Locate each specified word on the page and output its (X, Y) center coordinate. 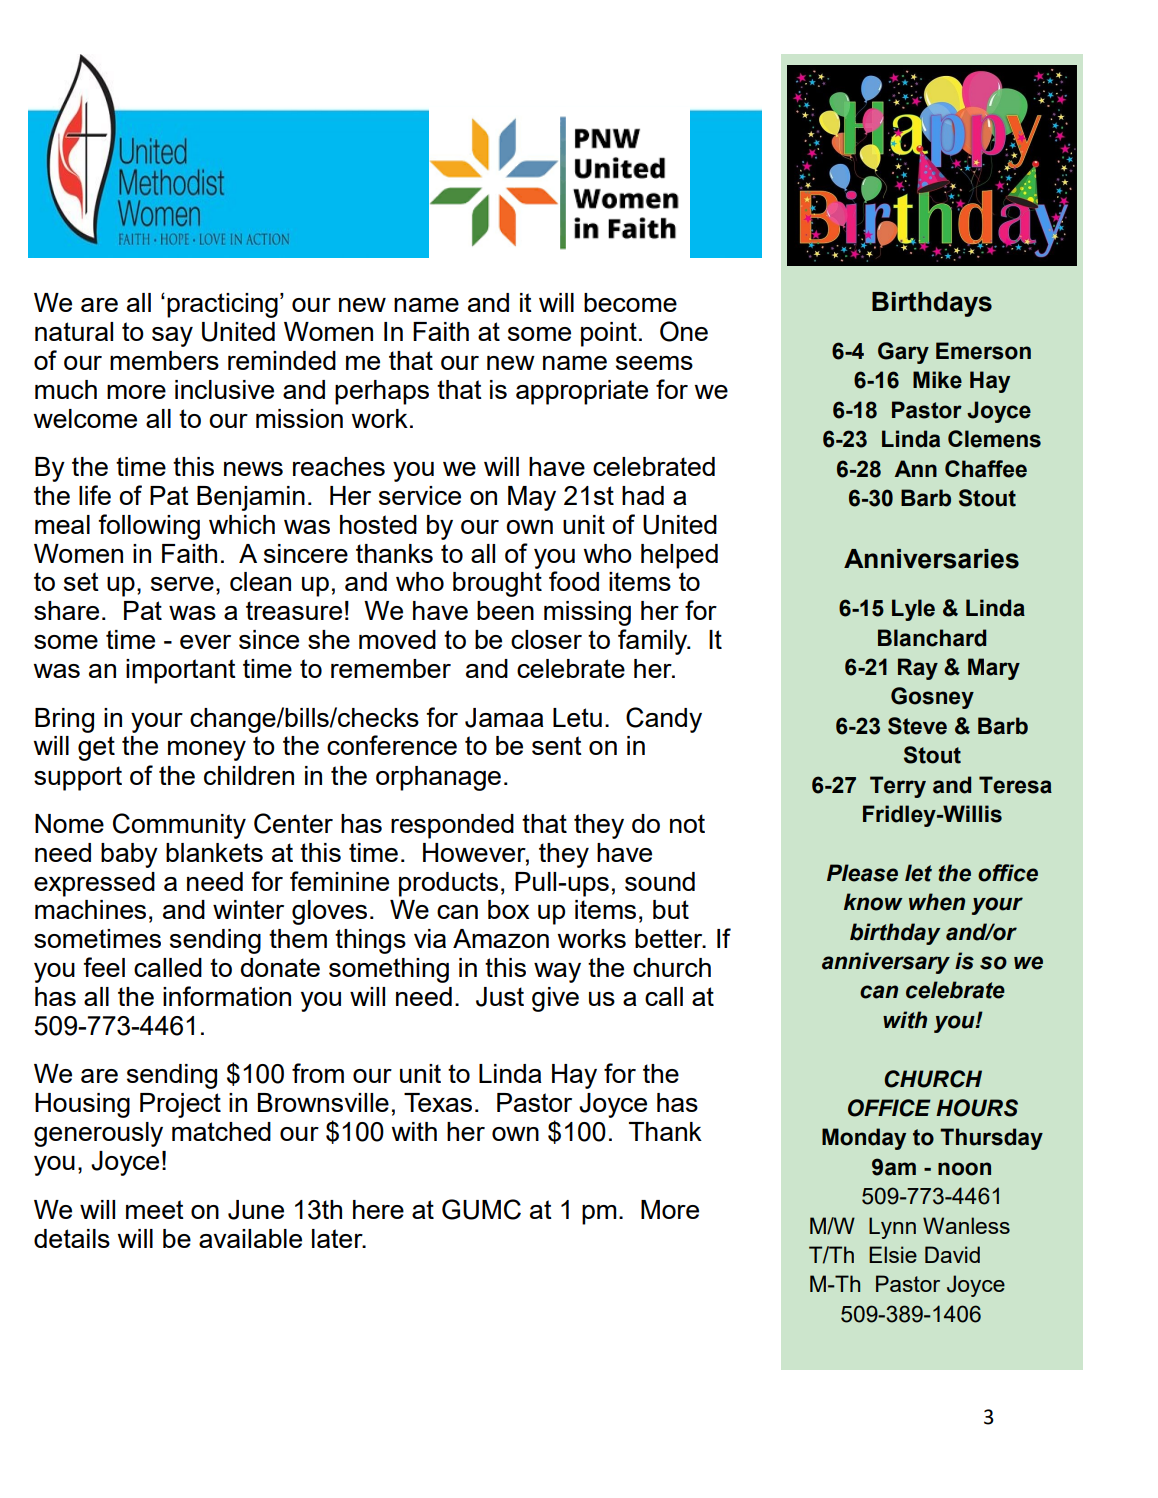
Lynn (892, 1228)
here (378, 1209)
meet (155, 1209)
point (609, 334)
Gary (903, 353)
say (172, 337)
